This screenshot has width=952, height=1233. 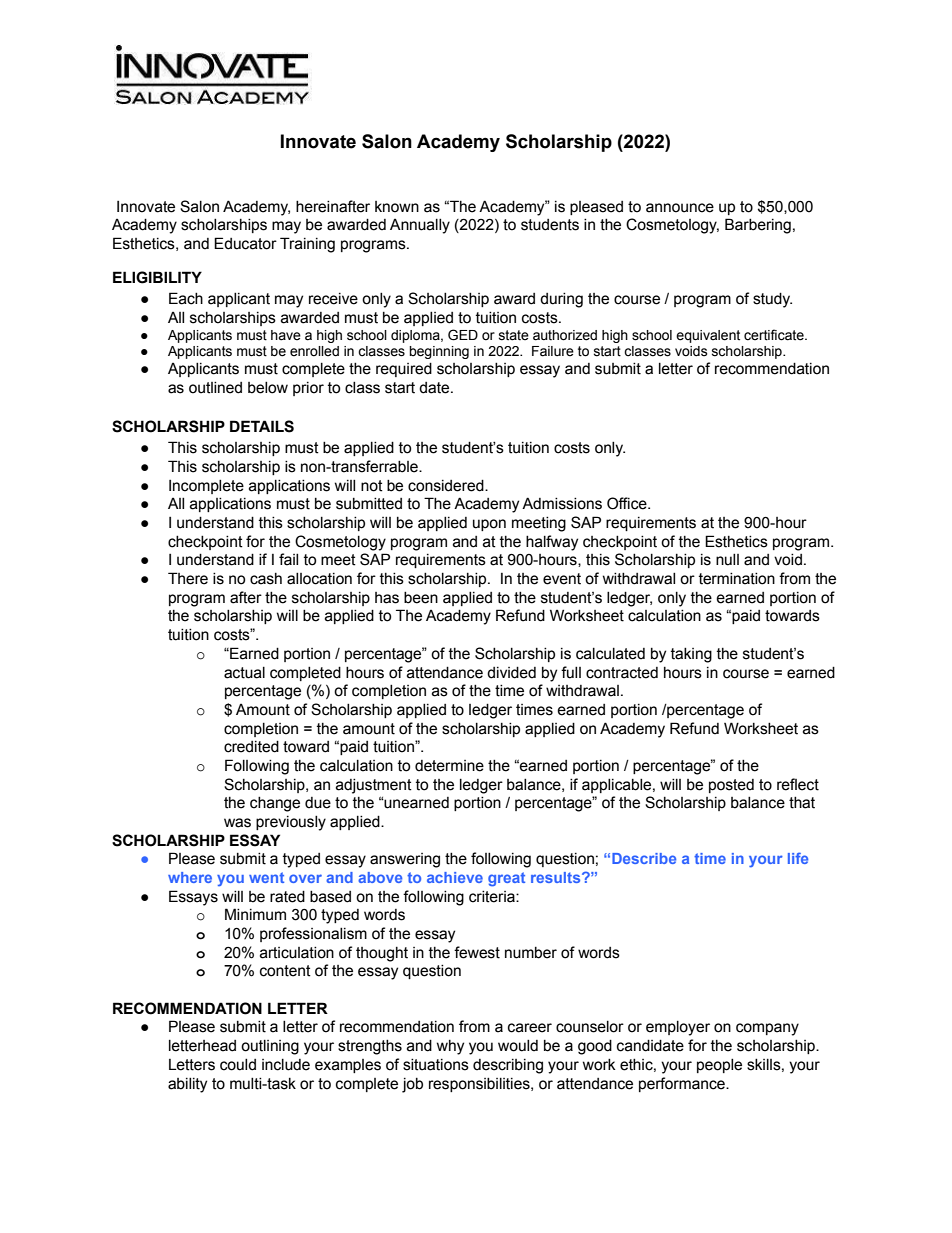 I want to click on people, so click(x=719, y=1066).
